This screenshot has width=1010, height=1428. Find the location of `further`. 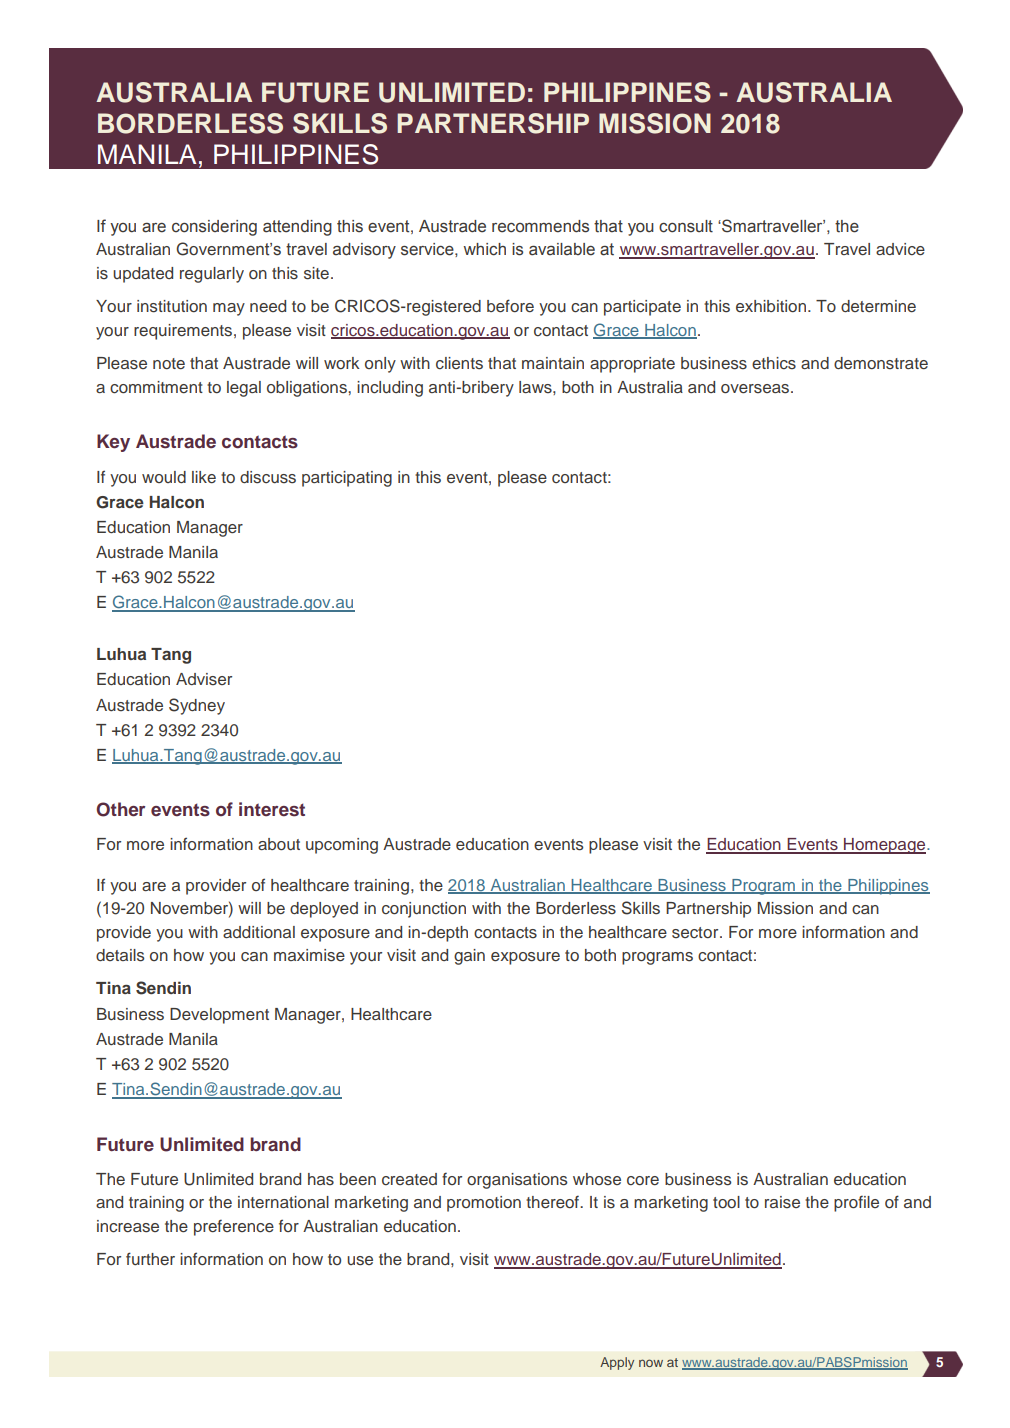

further is located at coordinates (150, 1258).
